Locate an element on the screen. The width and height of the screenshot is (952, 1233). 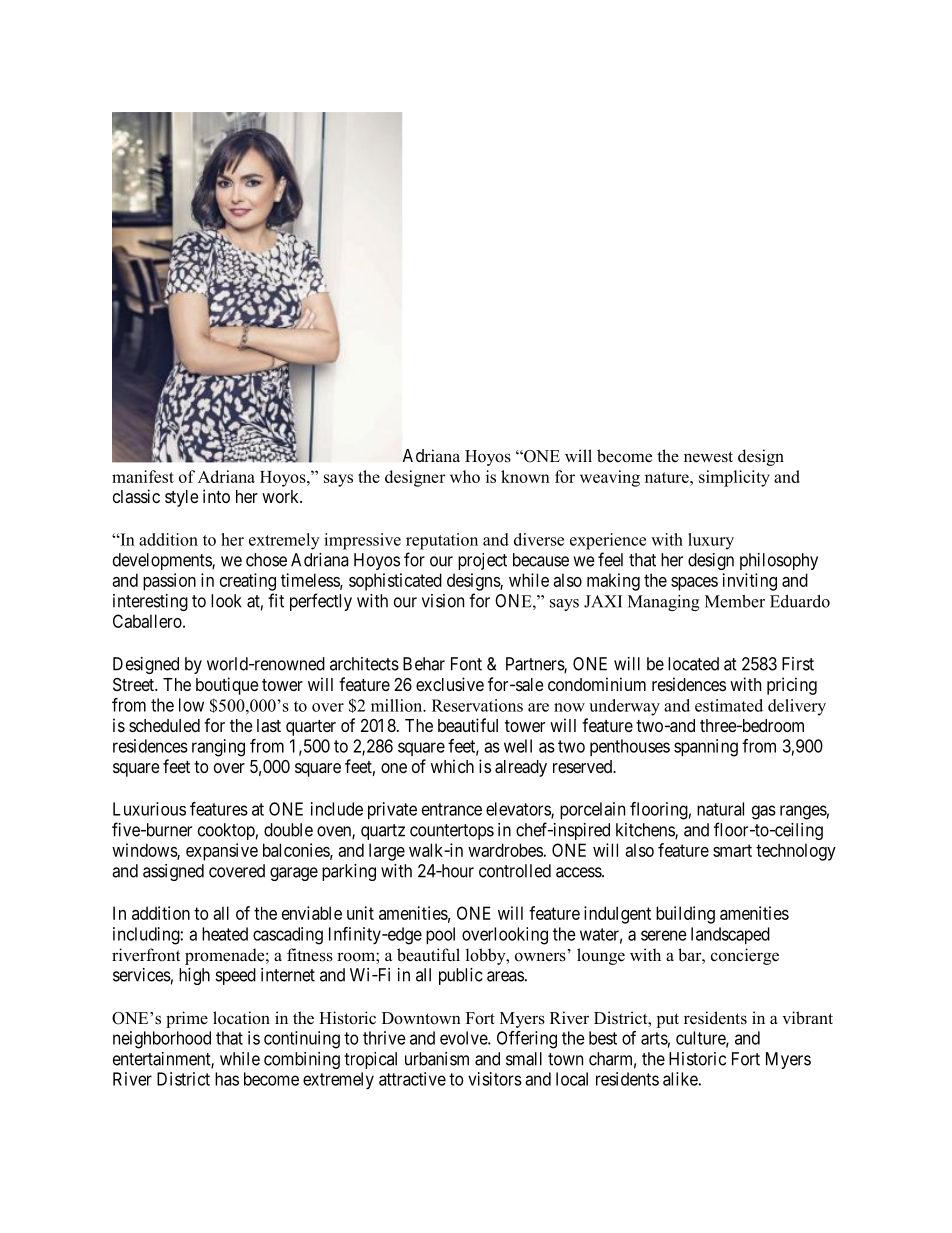
who is located at coordinates (465, 476).
